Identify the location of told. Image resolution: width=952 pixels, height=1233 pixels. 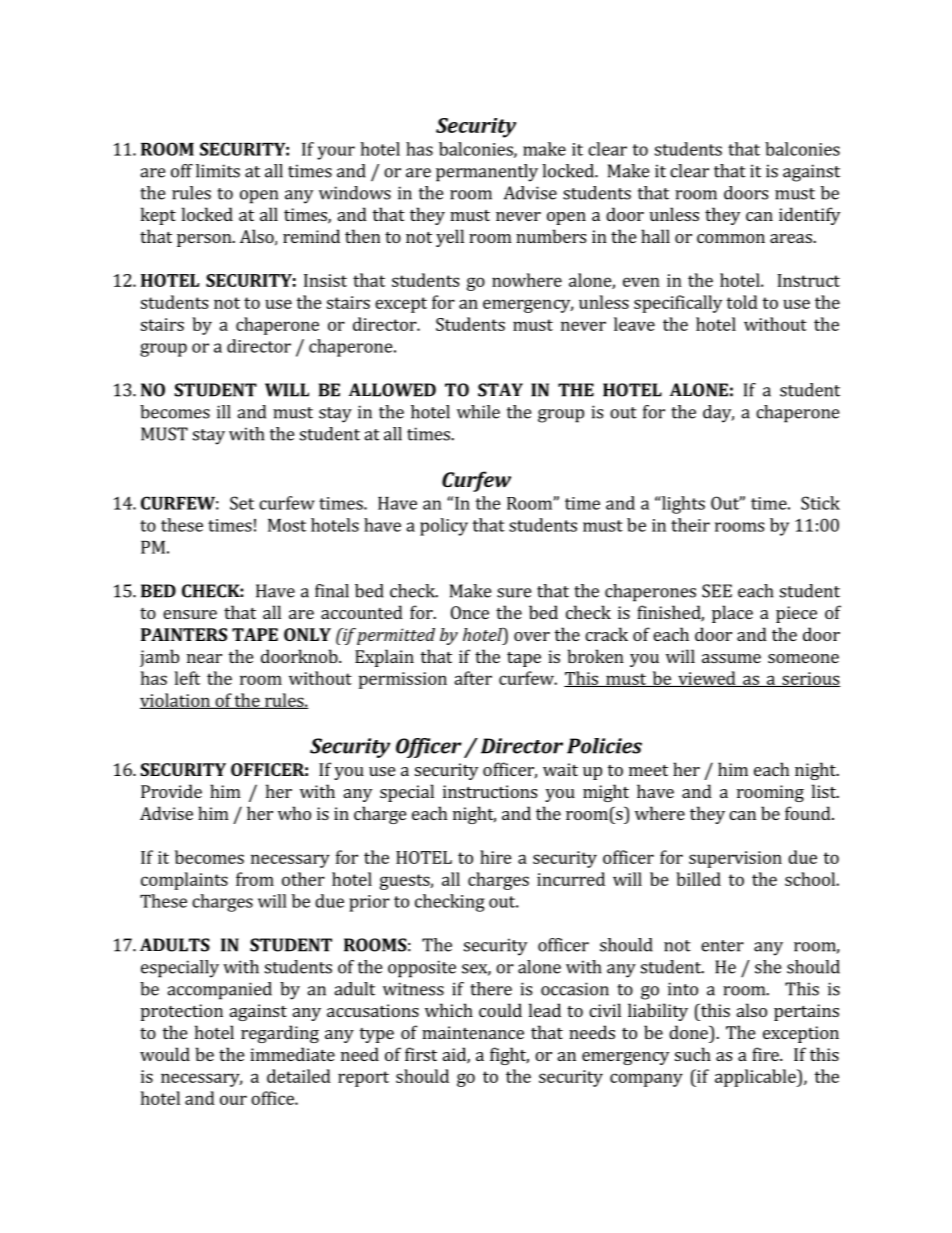
(742, 302).
